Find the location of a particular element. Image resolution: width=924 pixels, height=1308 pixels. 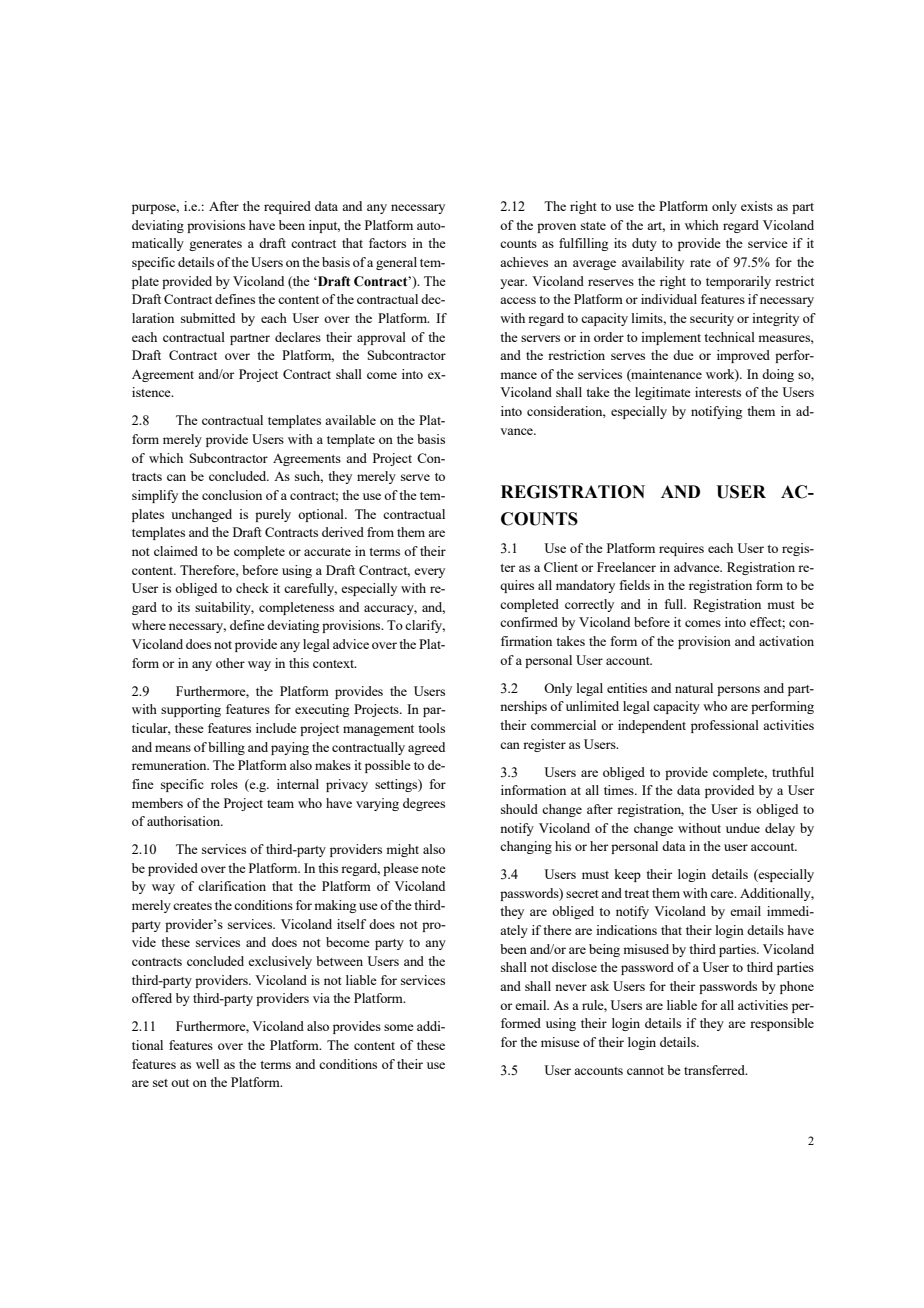

from is located at coordinates (380, 532).
